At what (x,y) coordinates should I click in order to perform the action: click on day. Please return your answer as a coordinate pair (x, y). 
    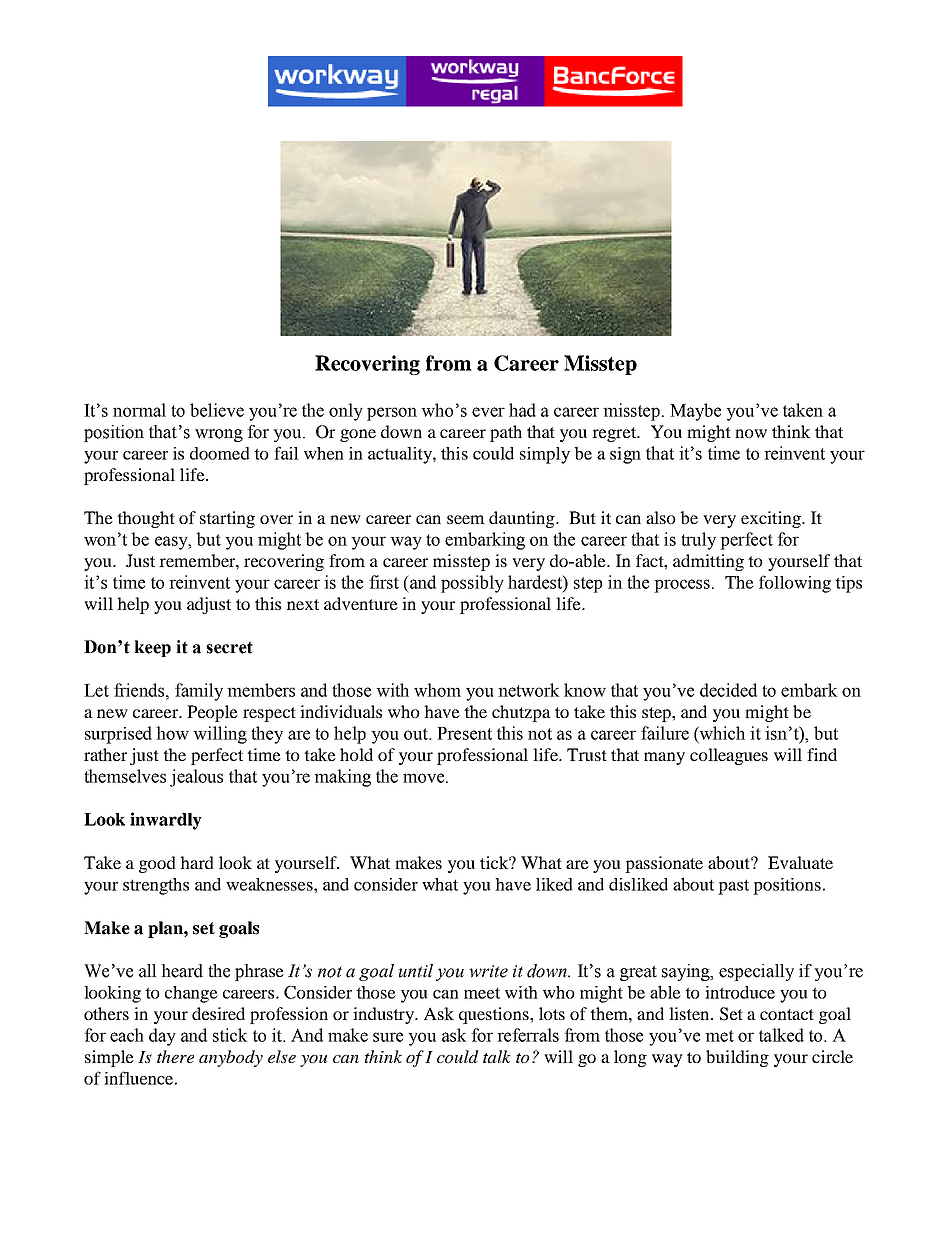
    Looking at the image, I should click on (162, 1037).
